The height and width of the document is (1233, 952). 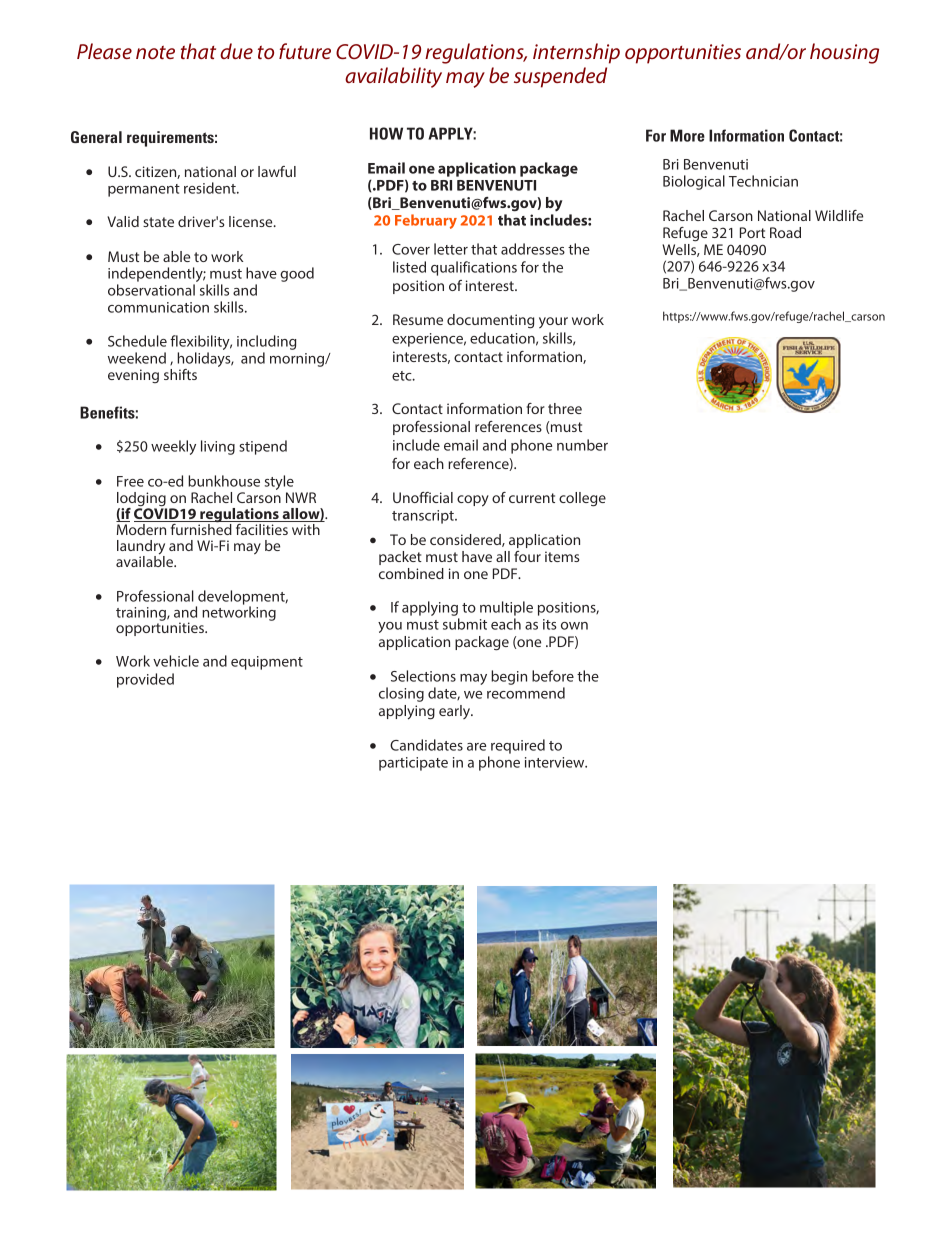 I want to click on combined, so click(x=411, y=573).
